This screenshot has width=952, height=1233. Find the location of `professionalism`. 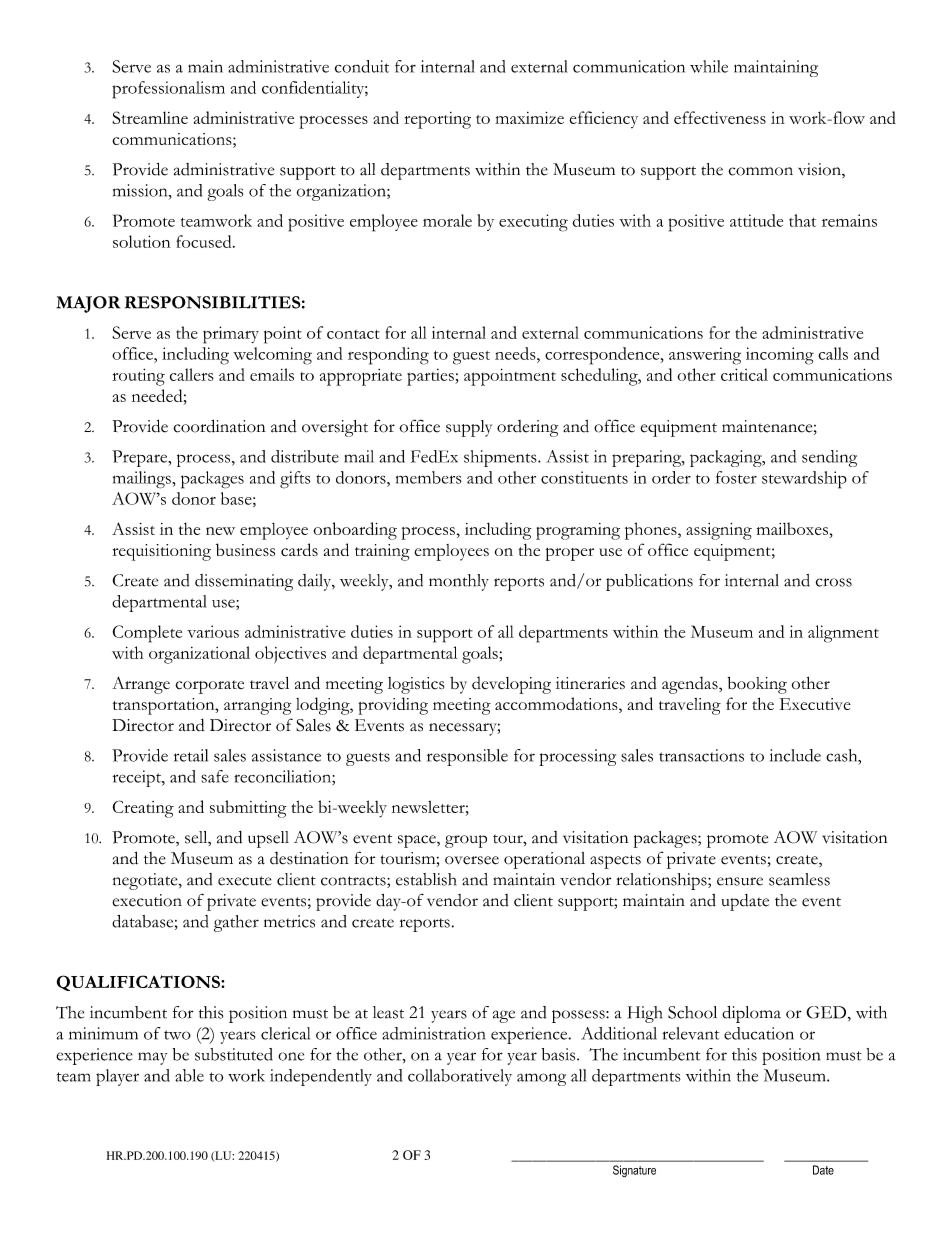

professionalism is located at coordinates (168, 90).
